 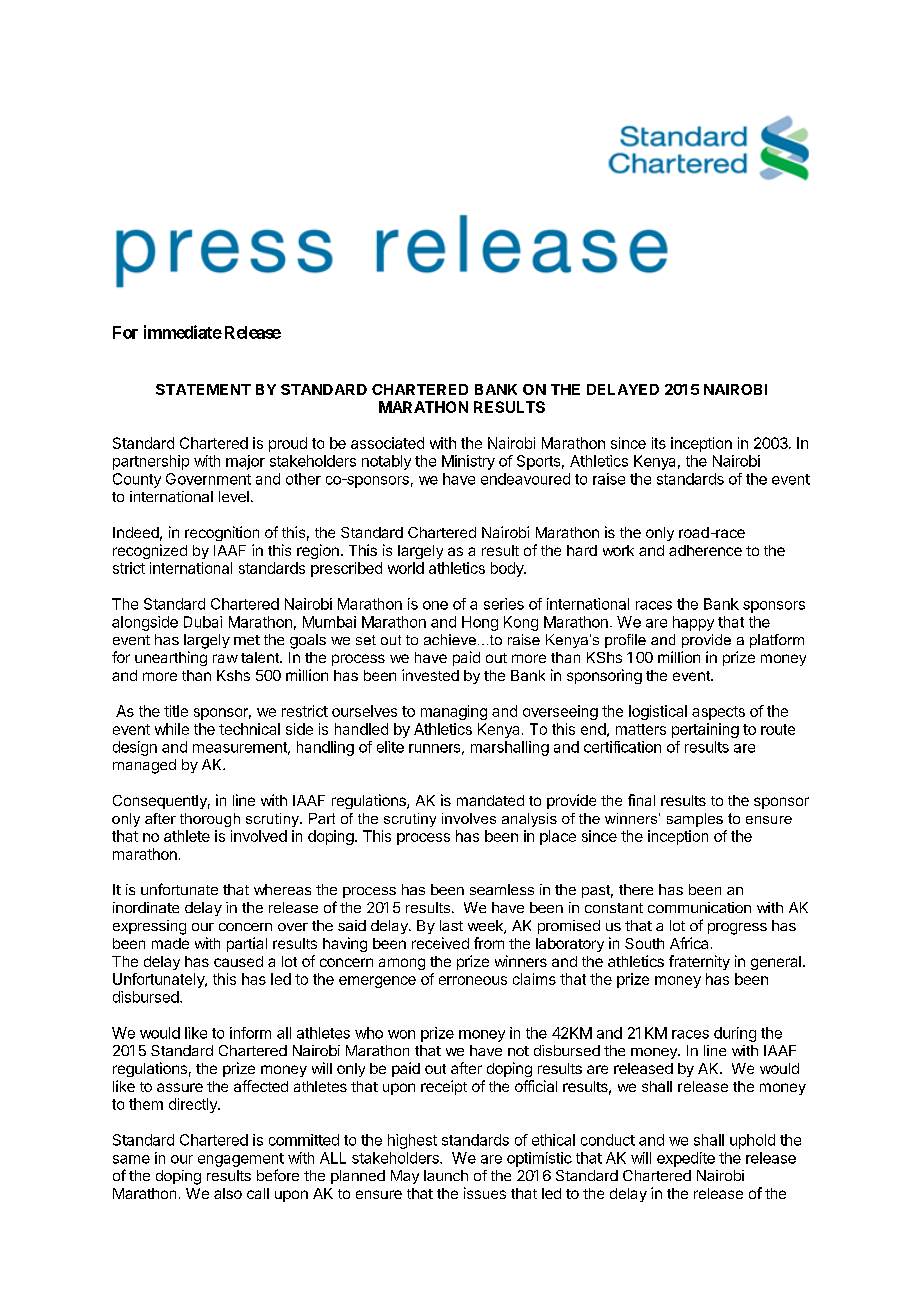 What do you see at coordinates (686, 1159) in the document?
I see `expedite` at bounding box center [686, 1159].
